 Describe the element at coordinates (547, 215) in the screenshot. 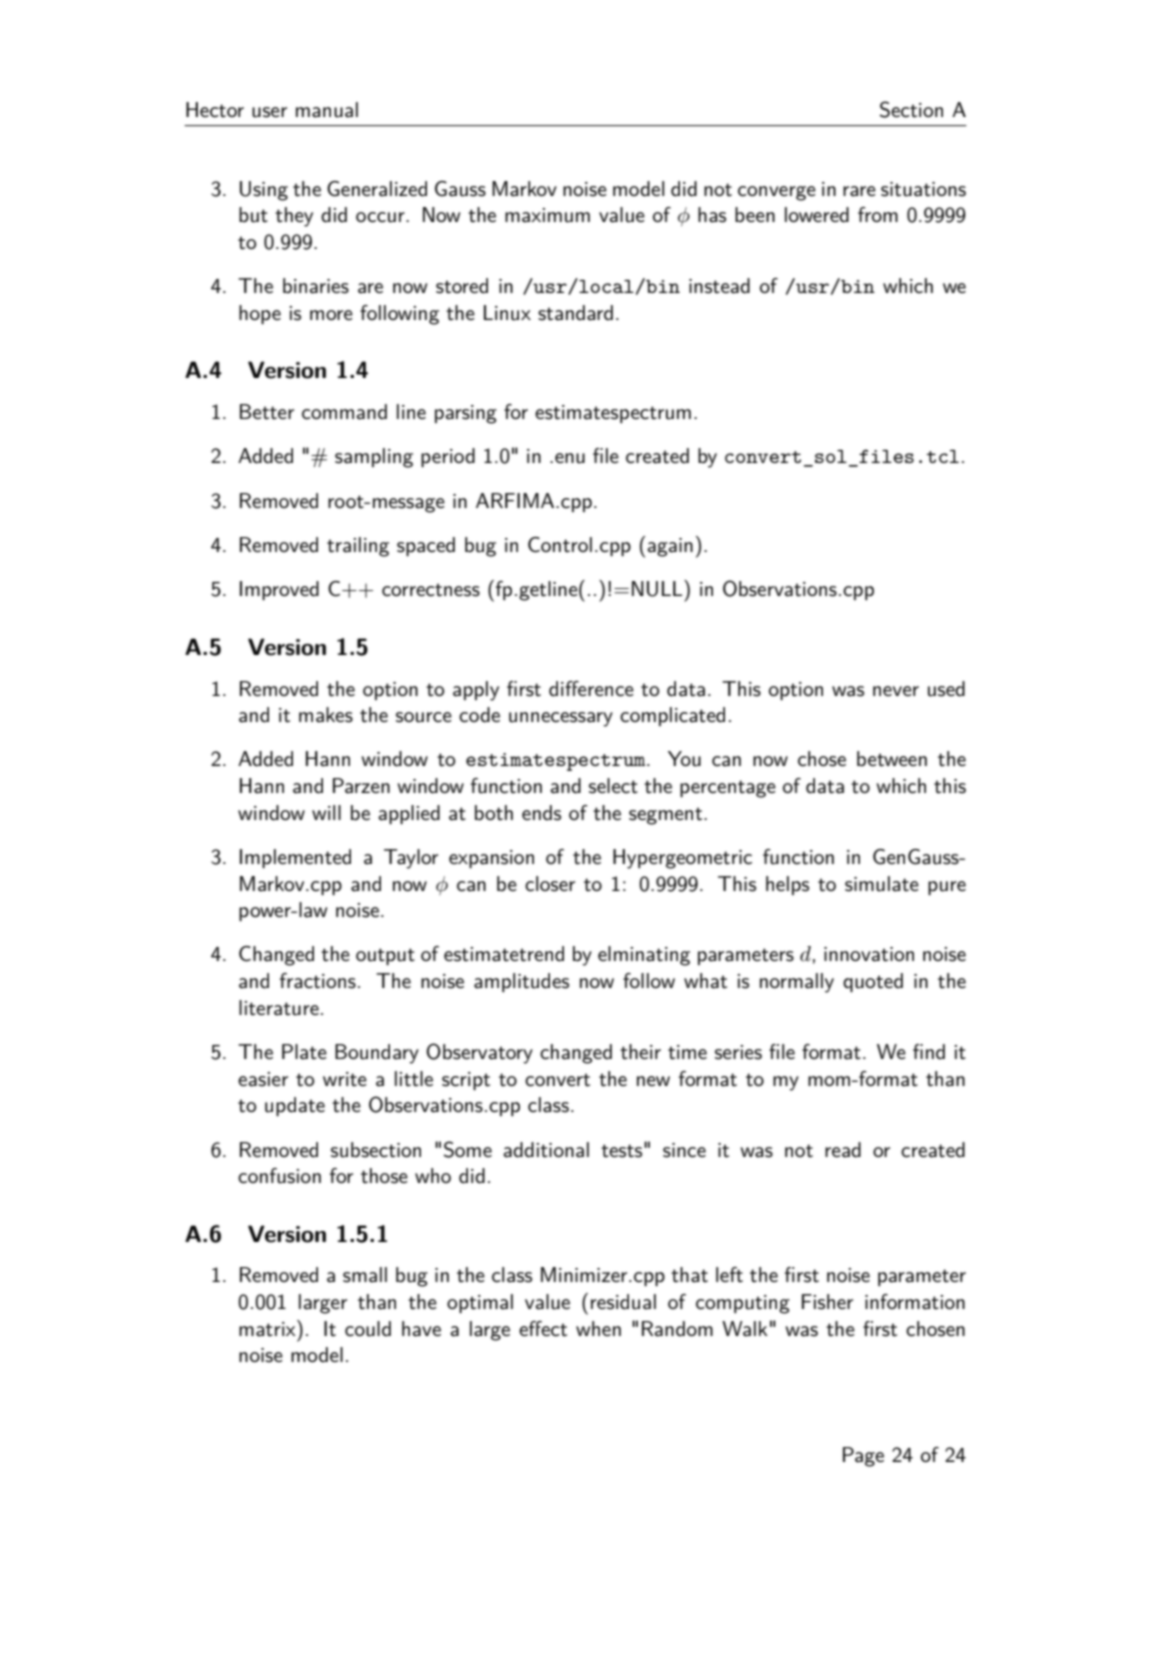

I see `maximum` at that location.
